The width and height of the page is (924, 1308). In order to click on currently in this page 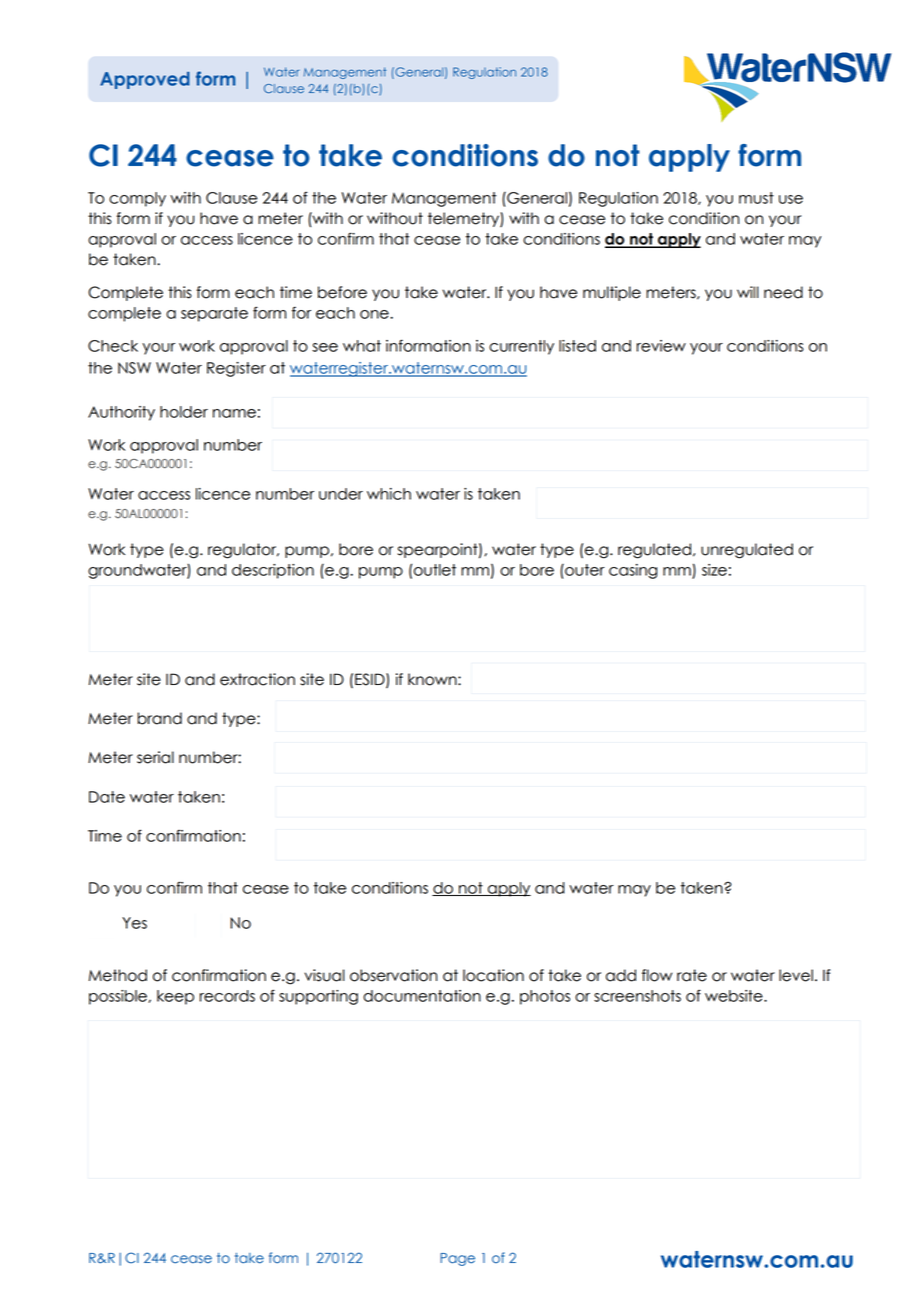, I will do `click(521, 347)`.
